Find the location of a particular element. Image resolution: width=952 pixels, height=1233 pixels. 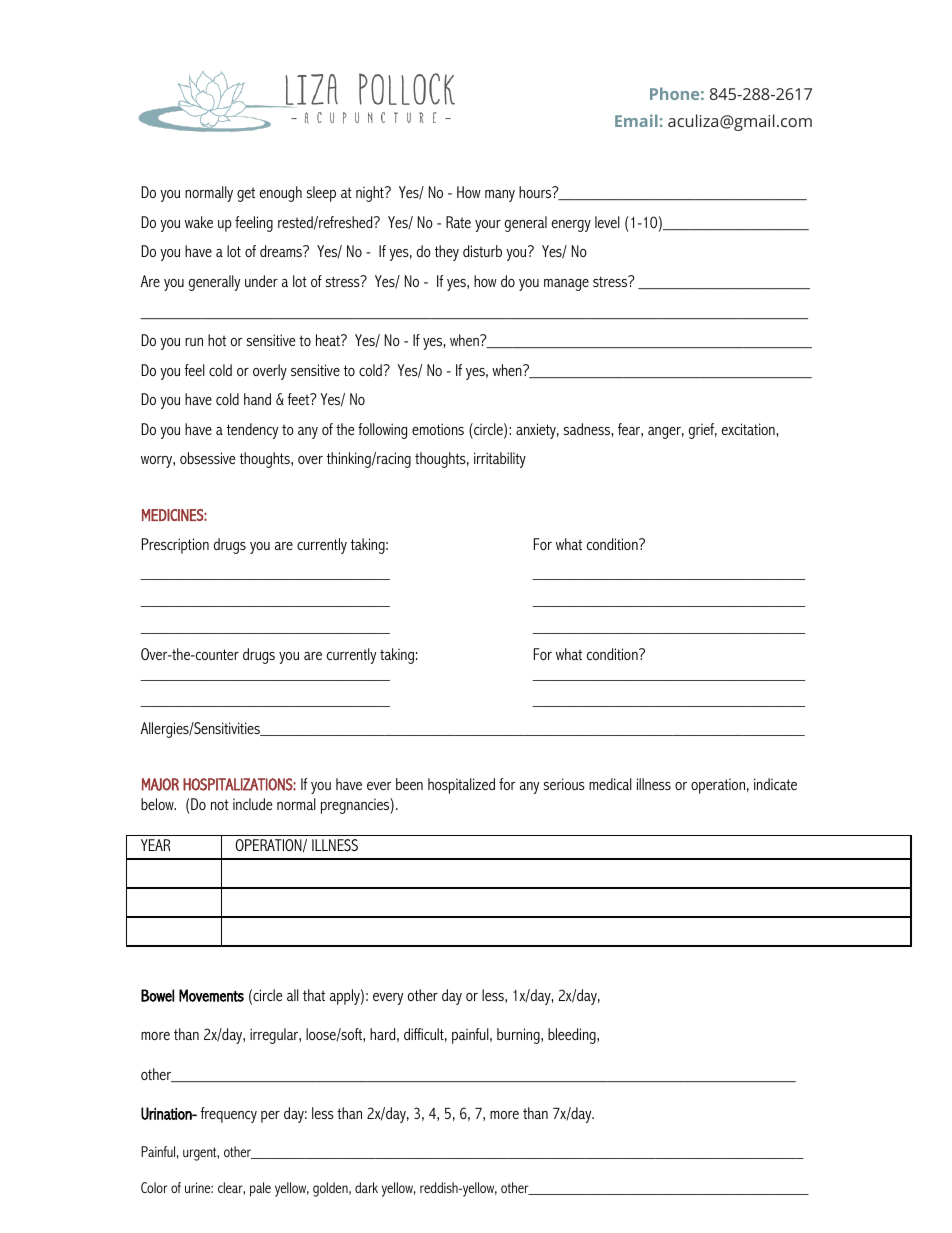

hospitalized is located at coordinates (461, 786).
